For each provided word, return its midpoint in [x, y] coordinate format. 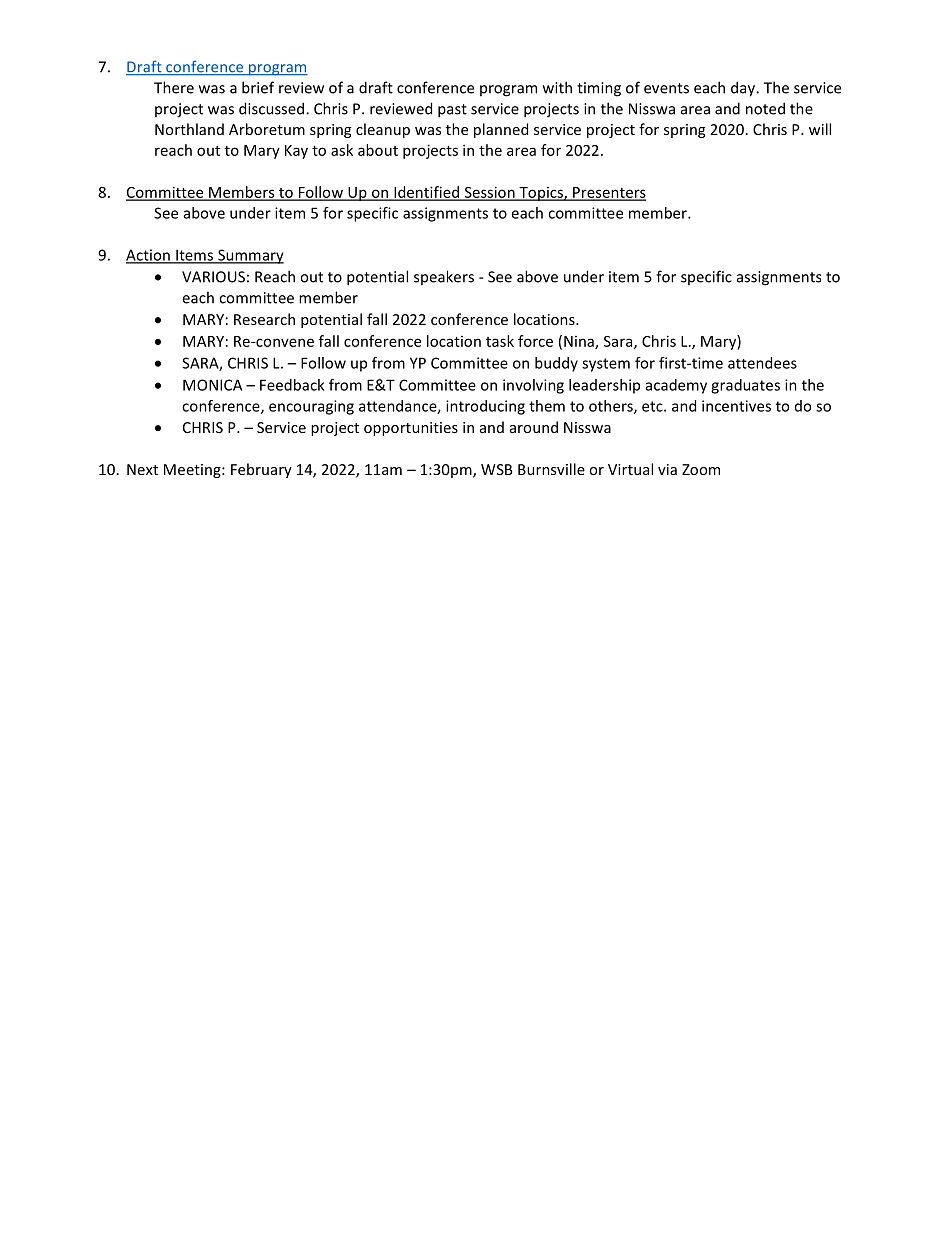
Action [149, 256]
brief [258, 87]
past [452, 111]
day [744, 89]
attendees [762, 363]
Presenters [608, 193]
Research [264, 319]
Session [489, 193]
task [500, 341]
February [261, 470]
